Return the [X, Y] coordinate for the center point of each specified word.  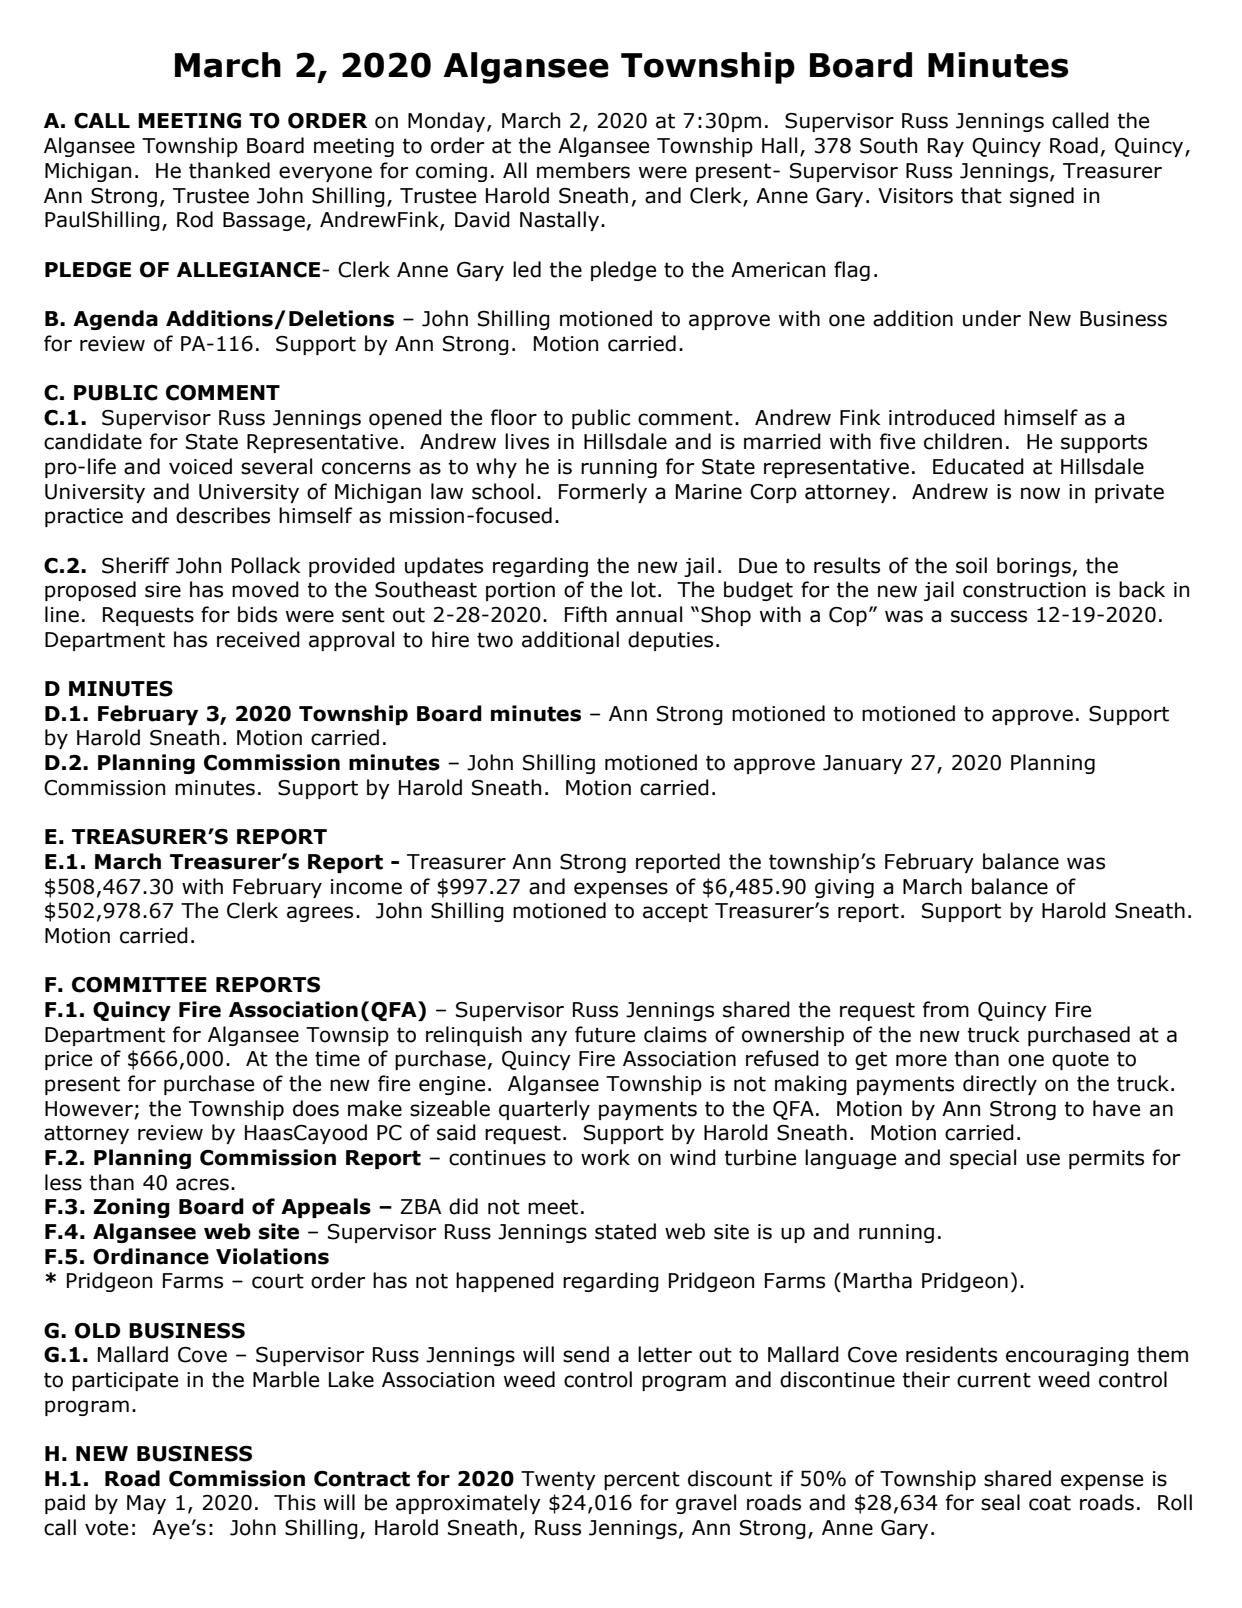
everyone [325, 174]
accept [675, 912]
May [146, 1504]
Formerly [603, 493]
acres [202, 1184]
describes [223, 515]
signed [1042, 197]
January [863, 764]
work [605, 1157]
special [983, 1159]
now [1040, 493]
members [583, 170]
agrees [320, 914]
